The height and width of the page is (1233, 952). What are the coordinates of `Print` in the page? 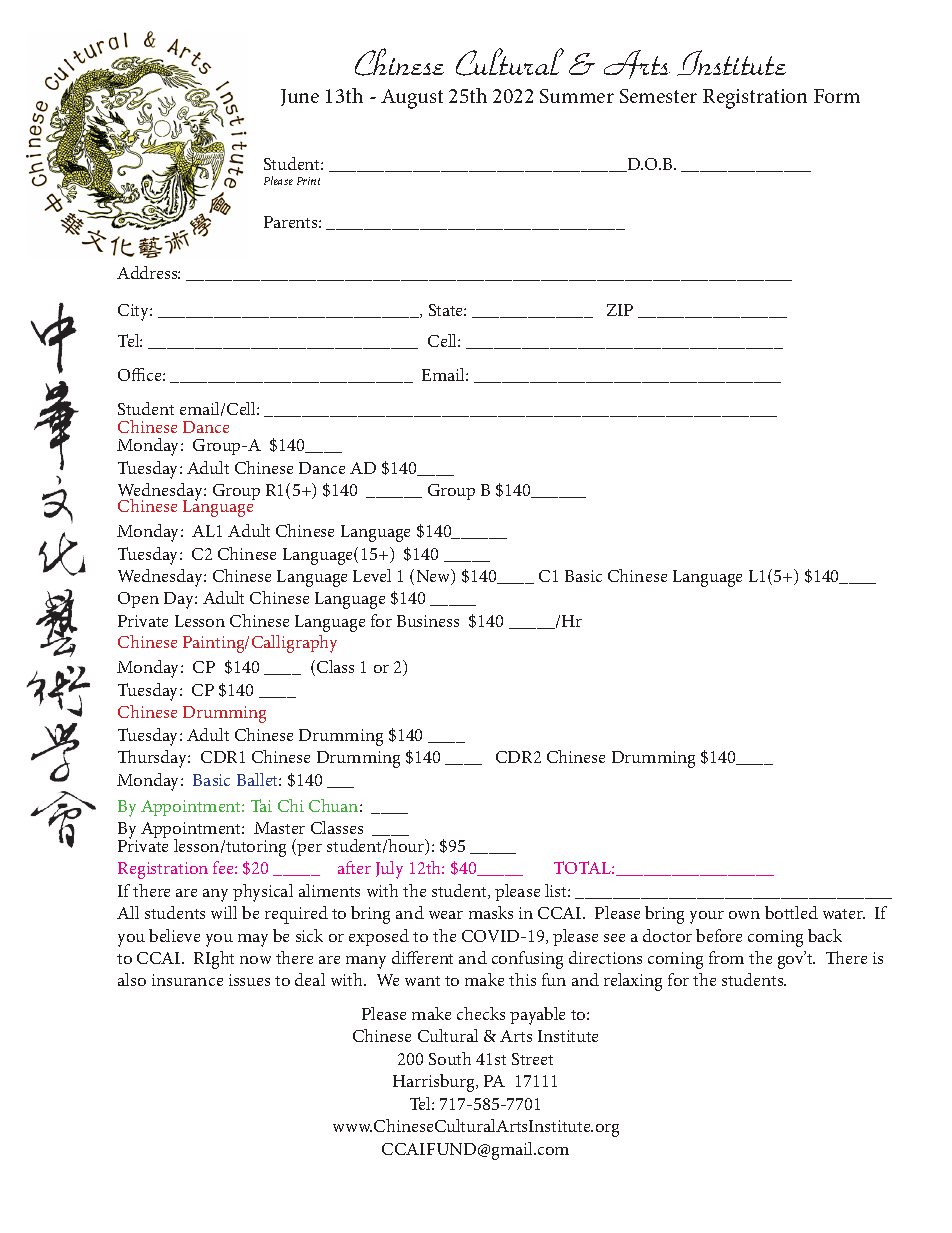 It's located at (308, 181).
